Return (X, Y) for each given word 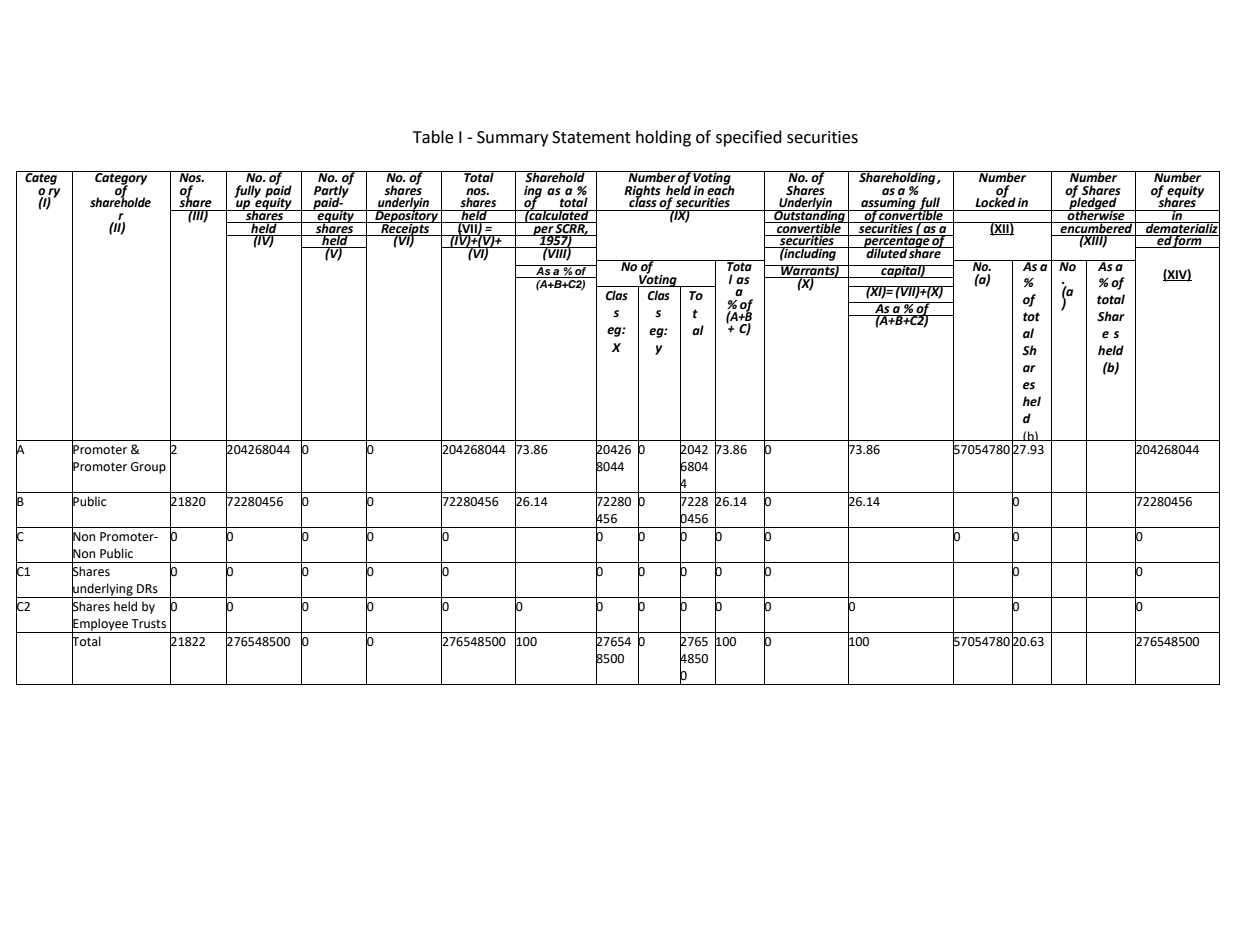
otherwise (1096, 215)
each (721, 189)
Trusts (148, 624)
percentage (896, 242)
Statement (591, 137)
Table (433, 137)
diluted (886, 252)
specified (749, 138)
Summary (512, 139)
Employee (100, 624)
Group (148, 468)
